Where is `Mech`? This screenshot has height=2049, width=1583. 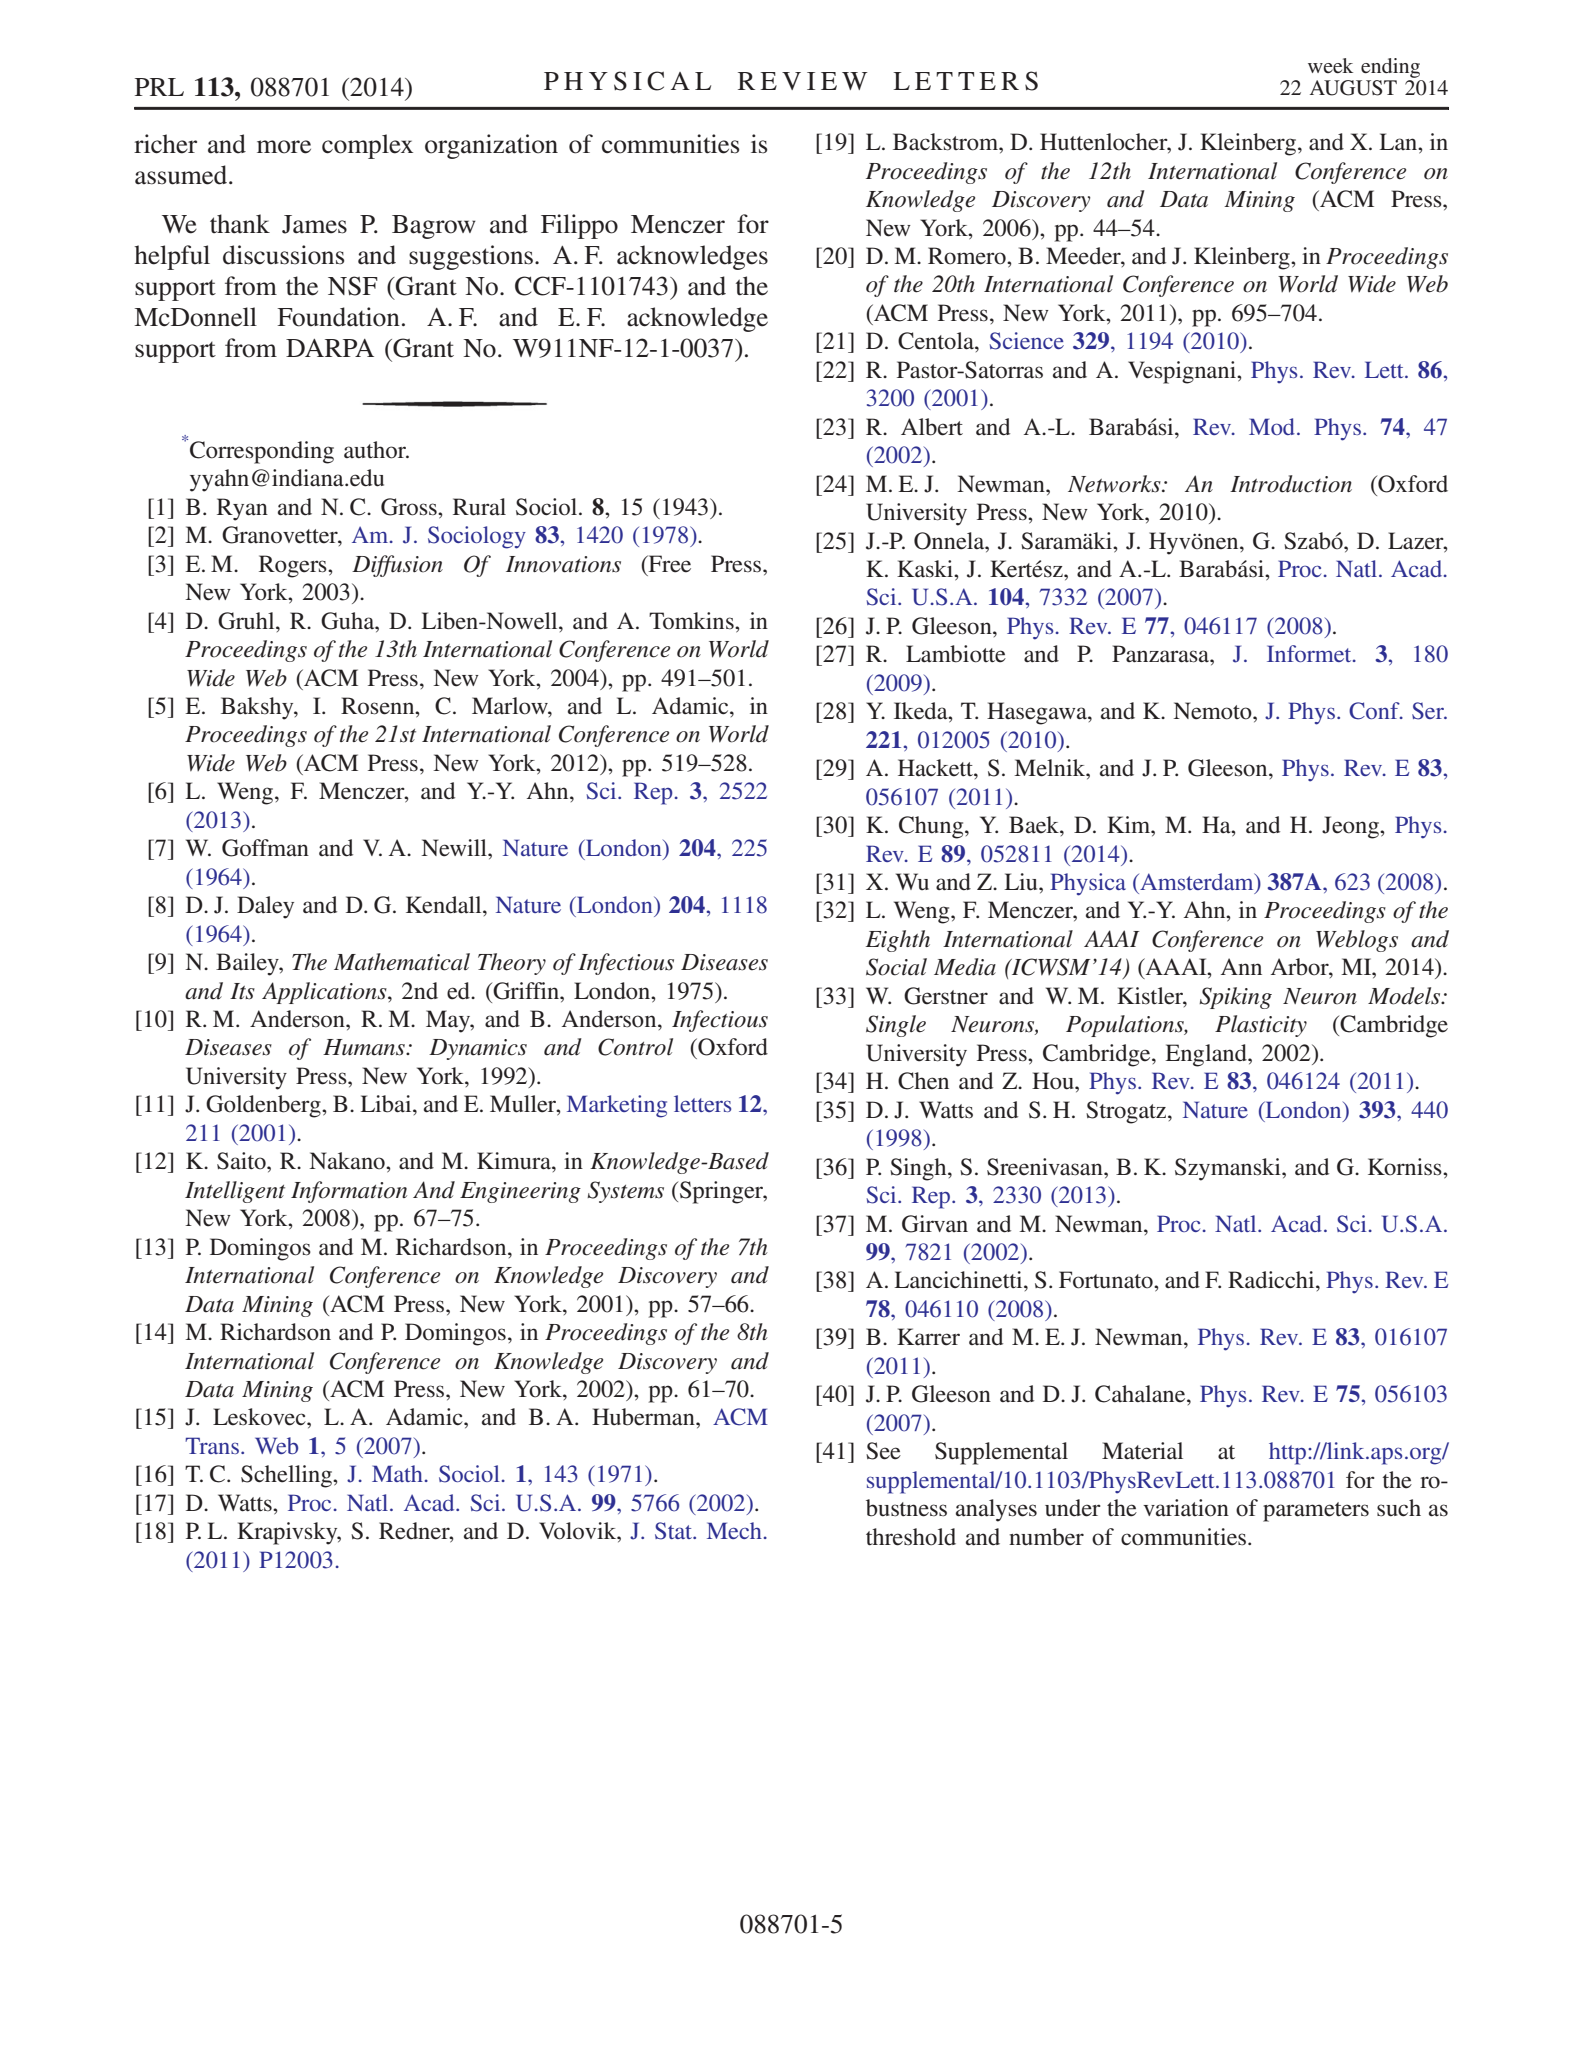
Mech is located at coordinates (734, 1530).
